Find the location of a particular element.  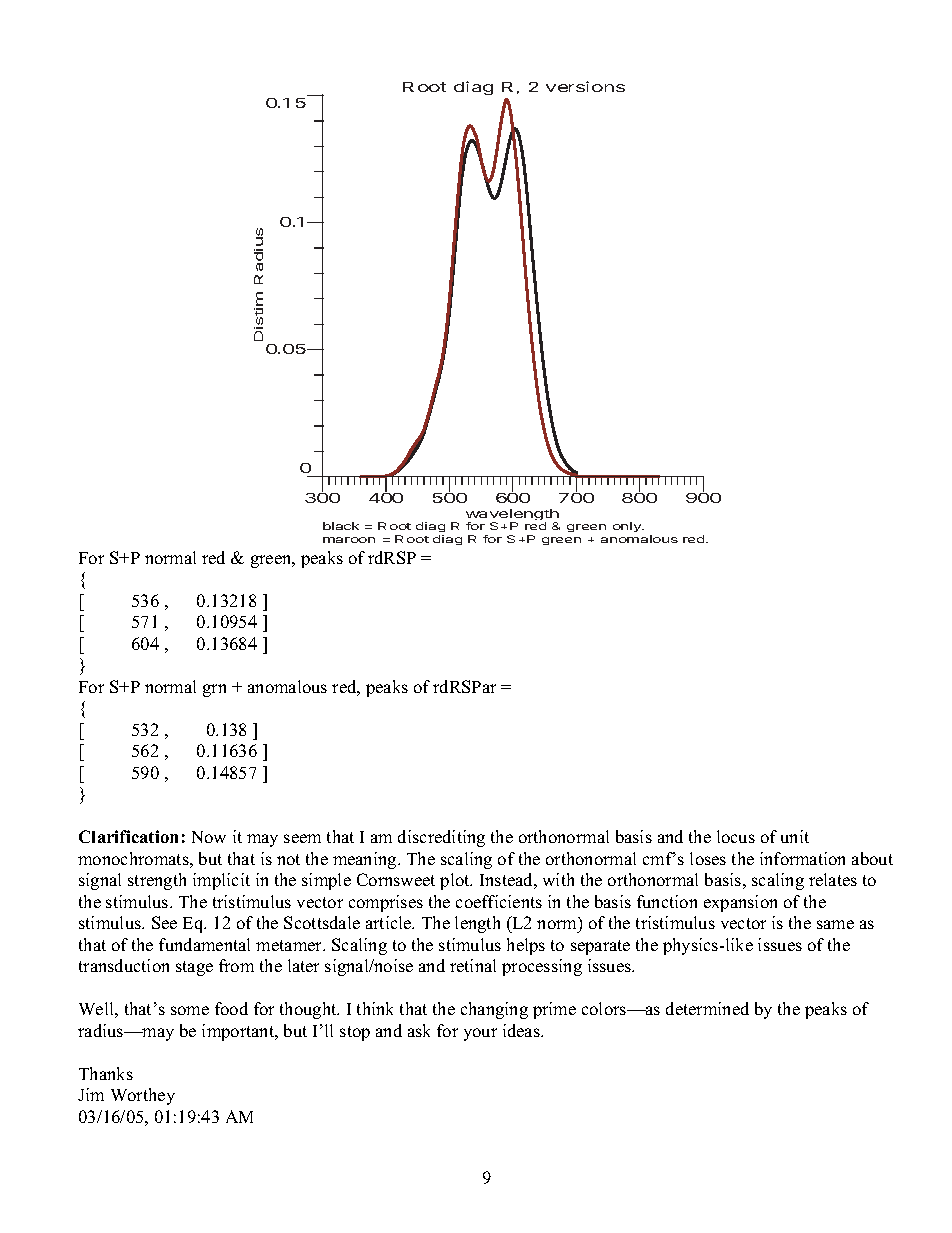

versions is located at coordinates (585, 86).
